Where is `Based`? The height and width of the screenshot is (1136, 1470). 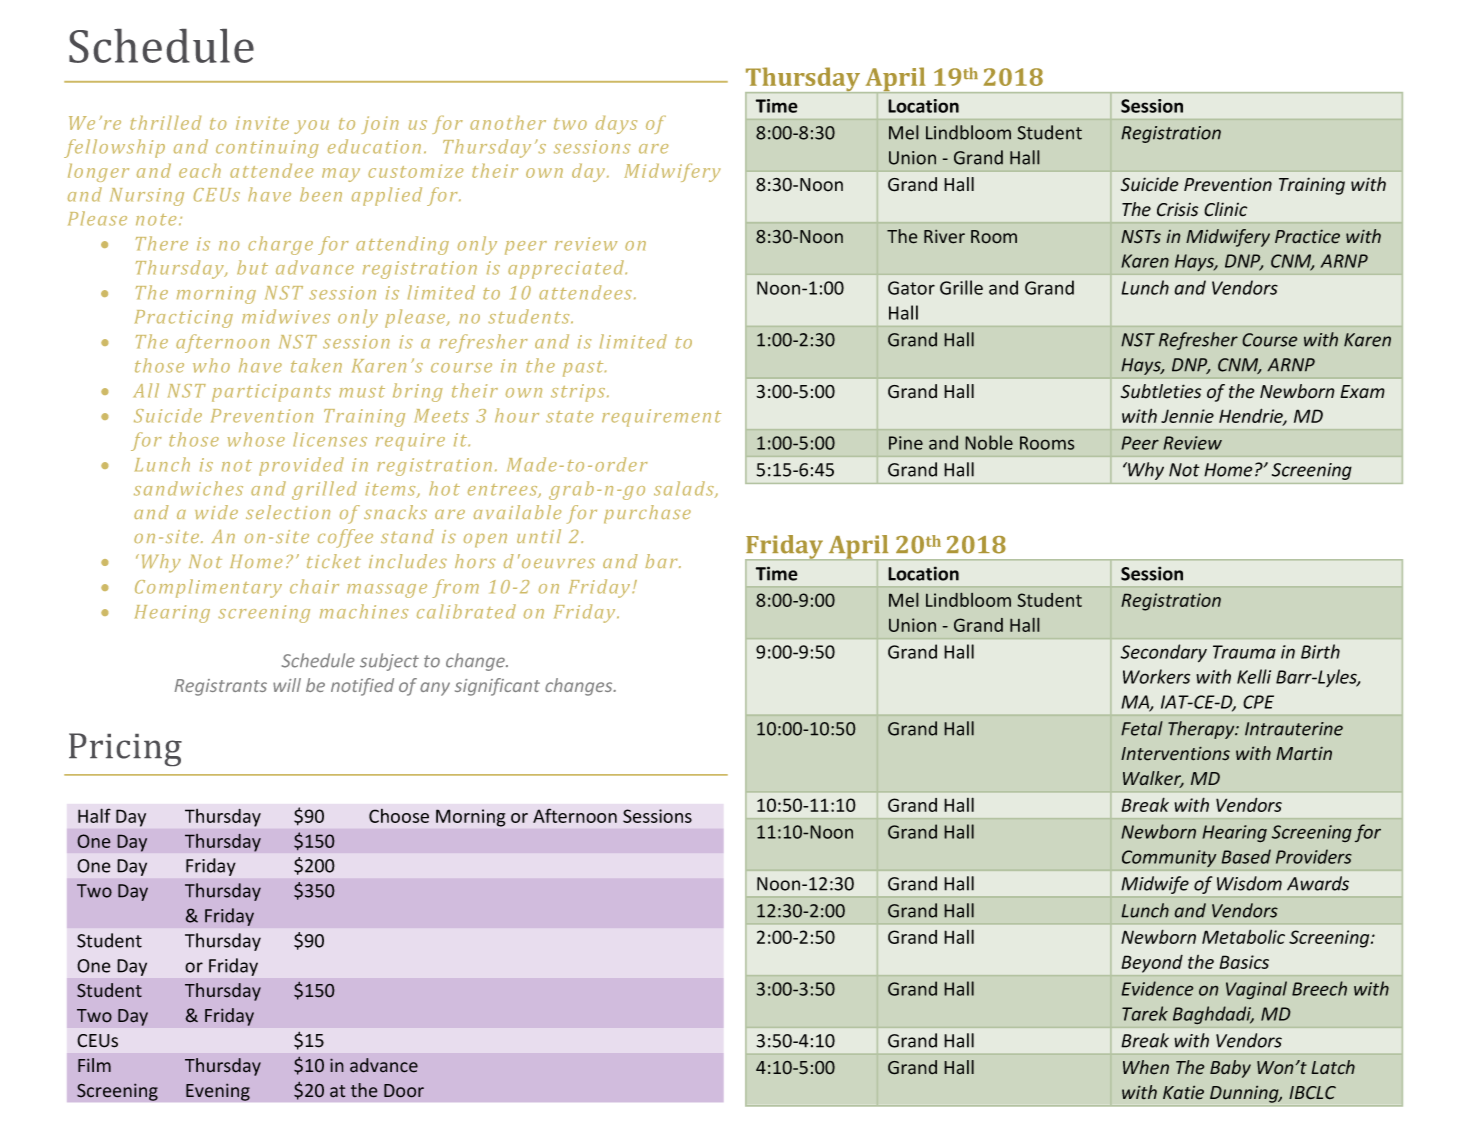 Based is located at coordinates (1246, 856).
